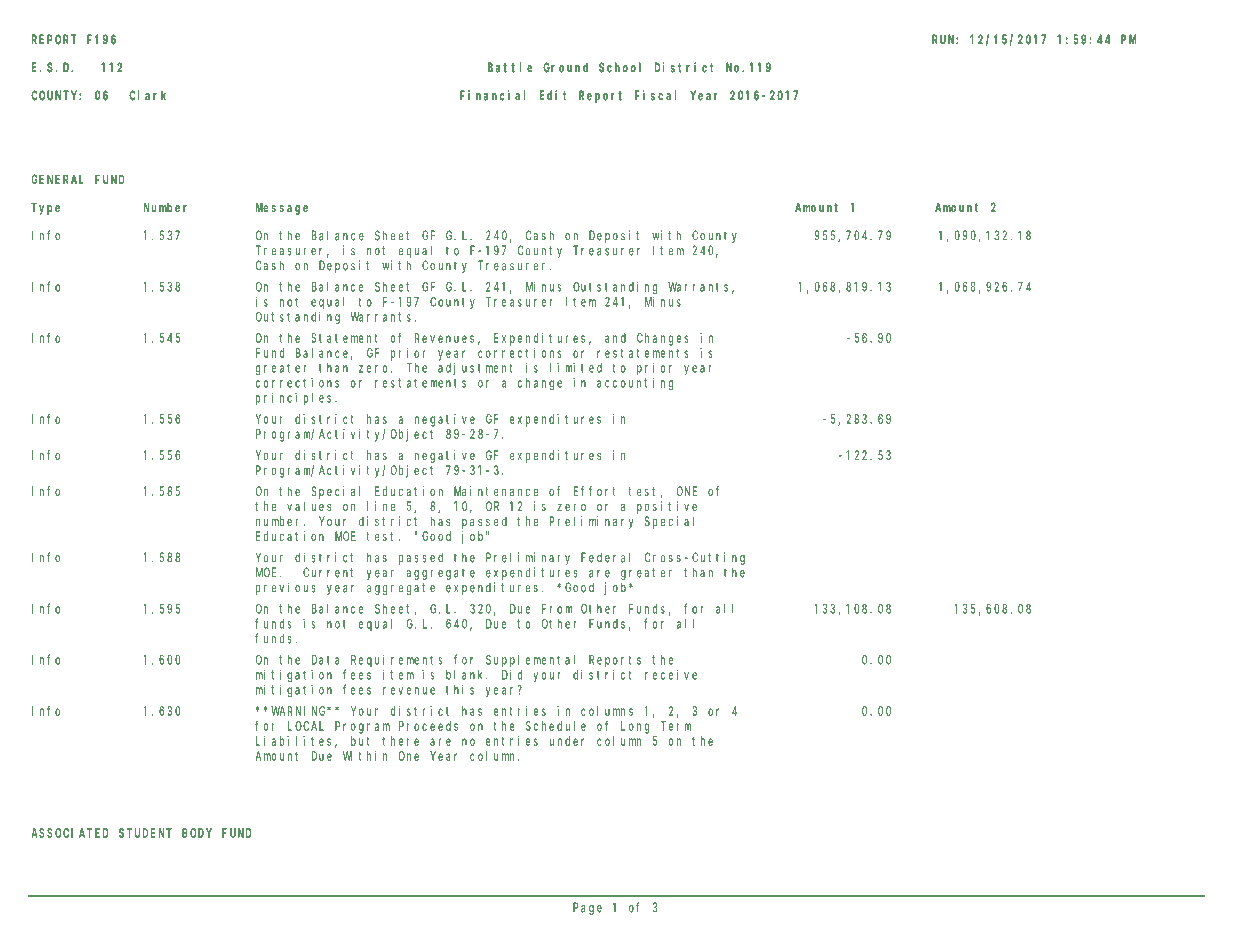 The image size is (1233, 952). I want to click on GENERAL, so click(57, 179).
